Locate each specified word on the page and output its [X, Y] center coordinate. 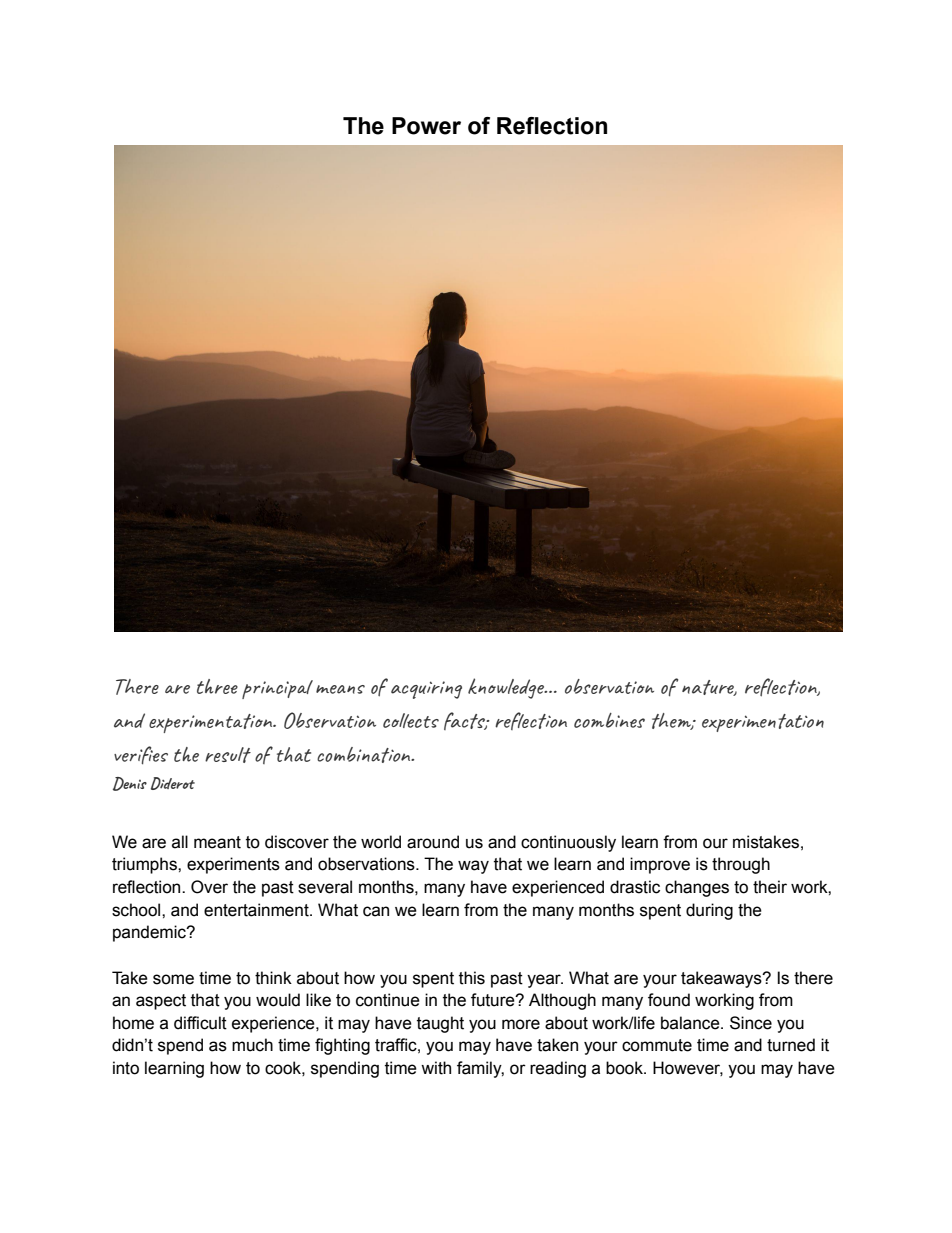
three [217, 686]
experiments [233, 865]
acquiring [426, 690]
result [228, 755]
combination [365, 755]
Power [426, 126]
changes [697, 888]
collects [411, 720]
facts [466, 721]
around [433, 842]
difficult [200, 1023]
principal [277, 689]
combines [609, 720]
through [741, 865]
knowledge [507, 688]
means [340, 689]
